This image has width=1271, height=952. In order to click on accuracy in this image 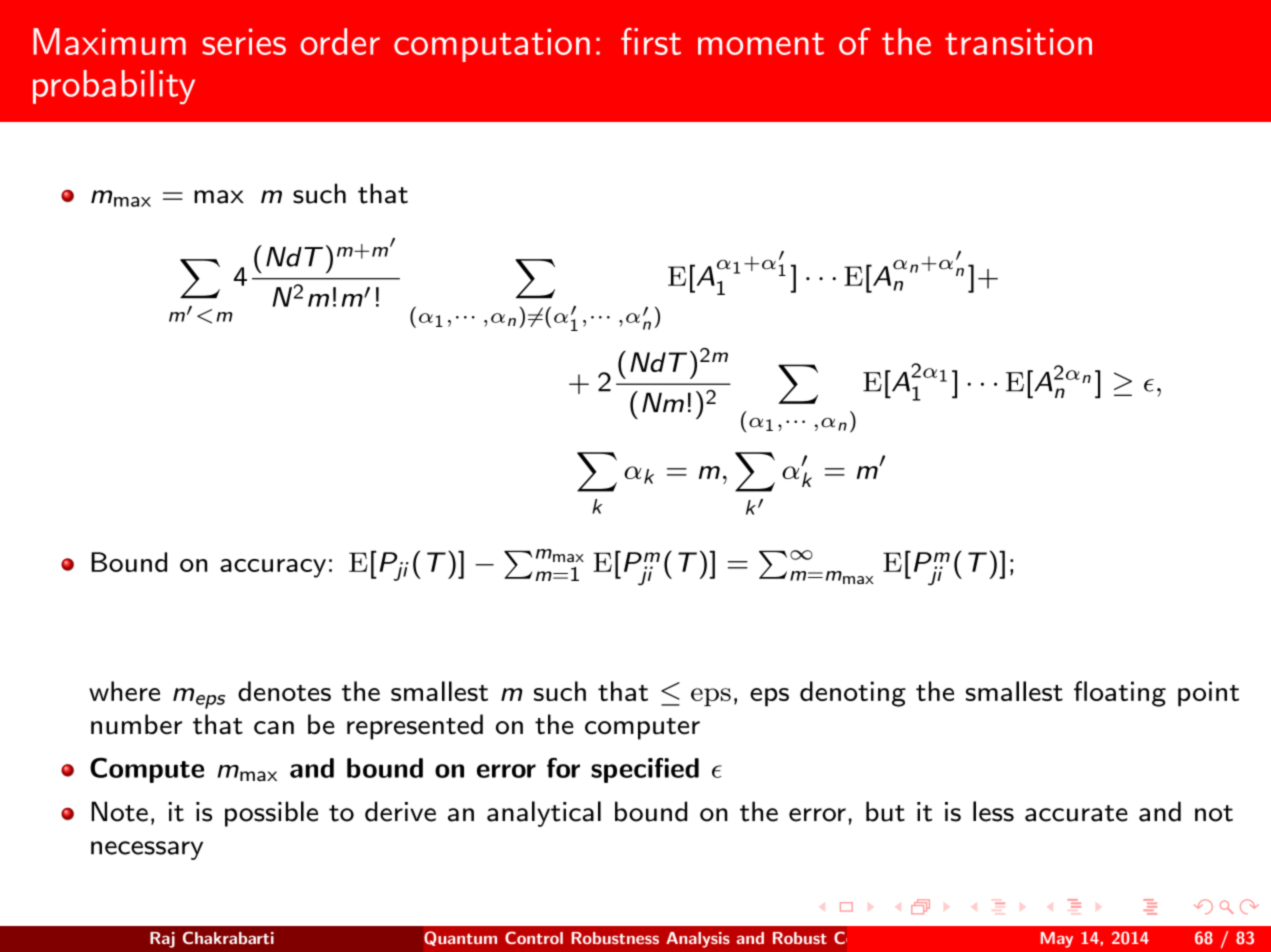, I will do `click(273, 568)`.
